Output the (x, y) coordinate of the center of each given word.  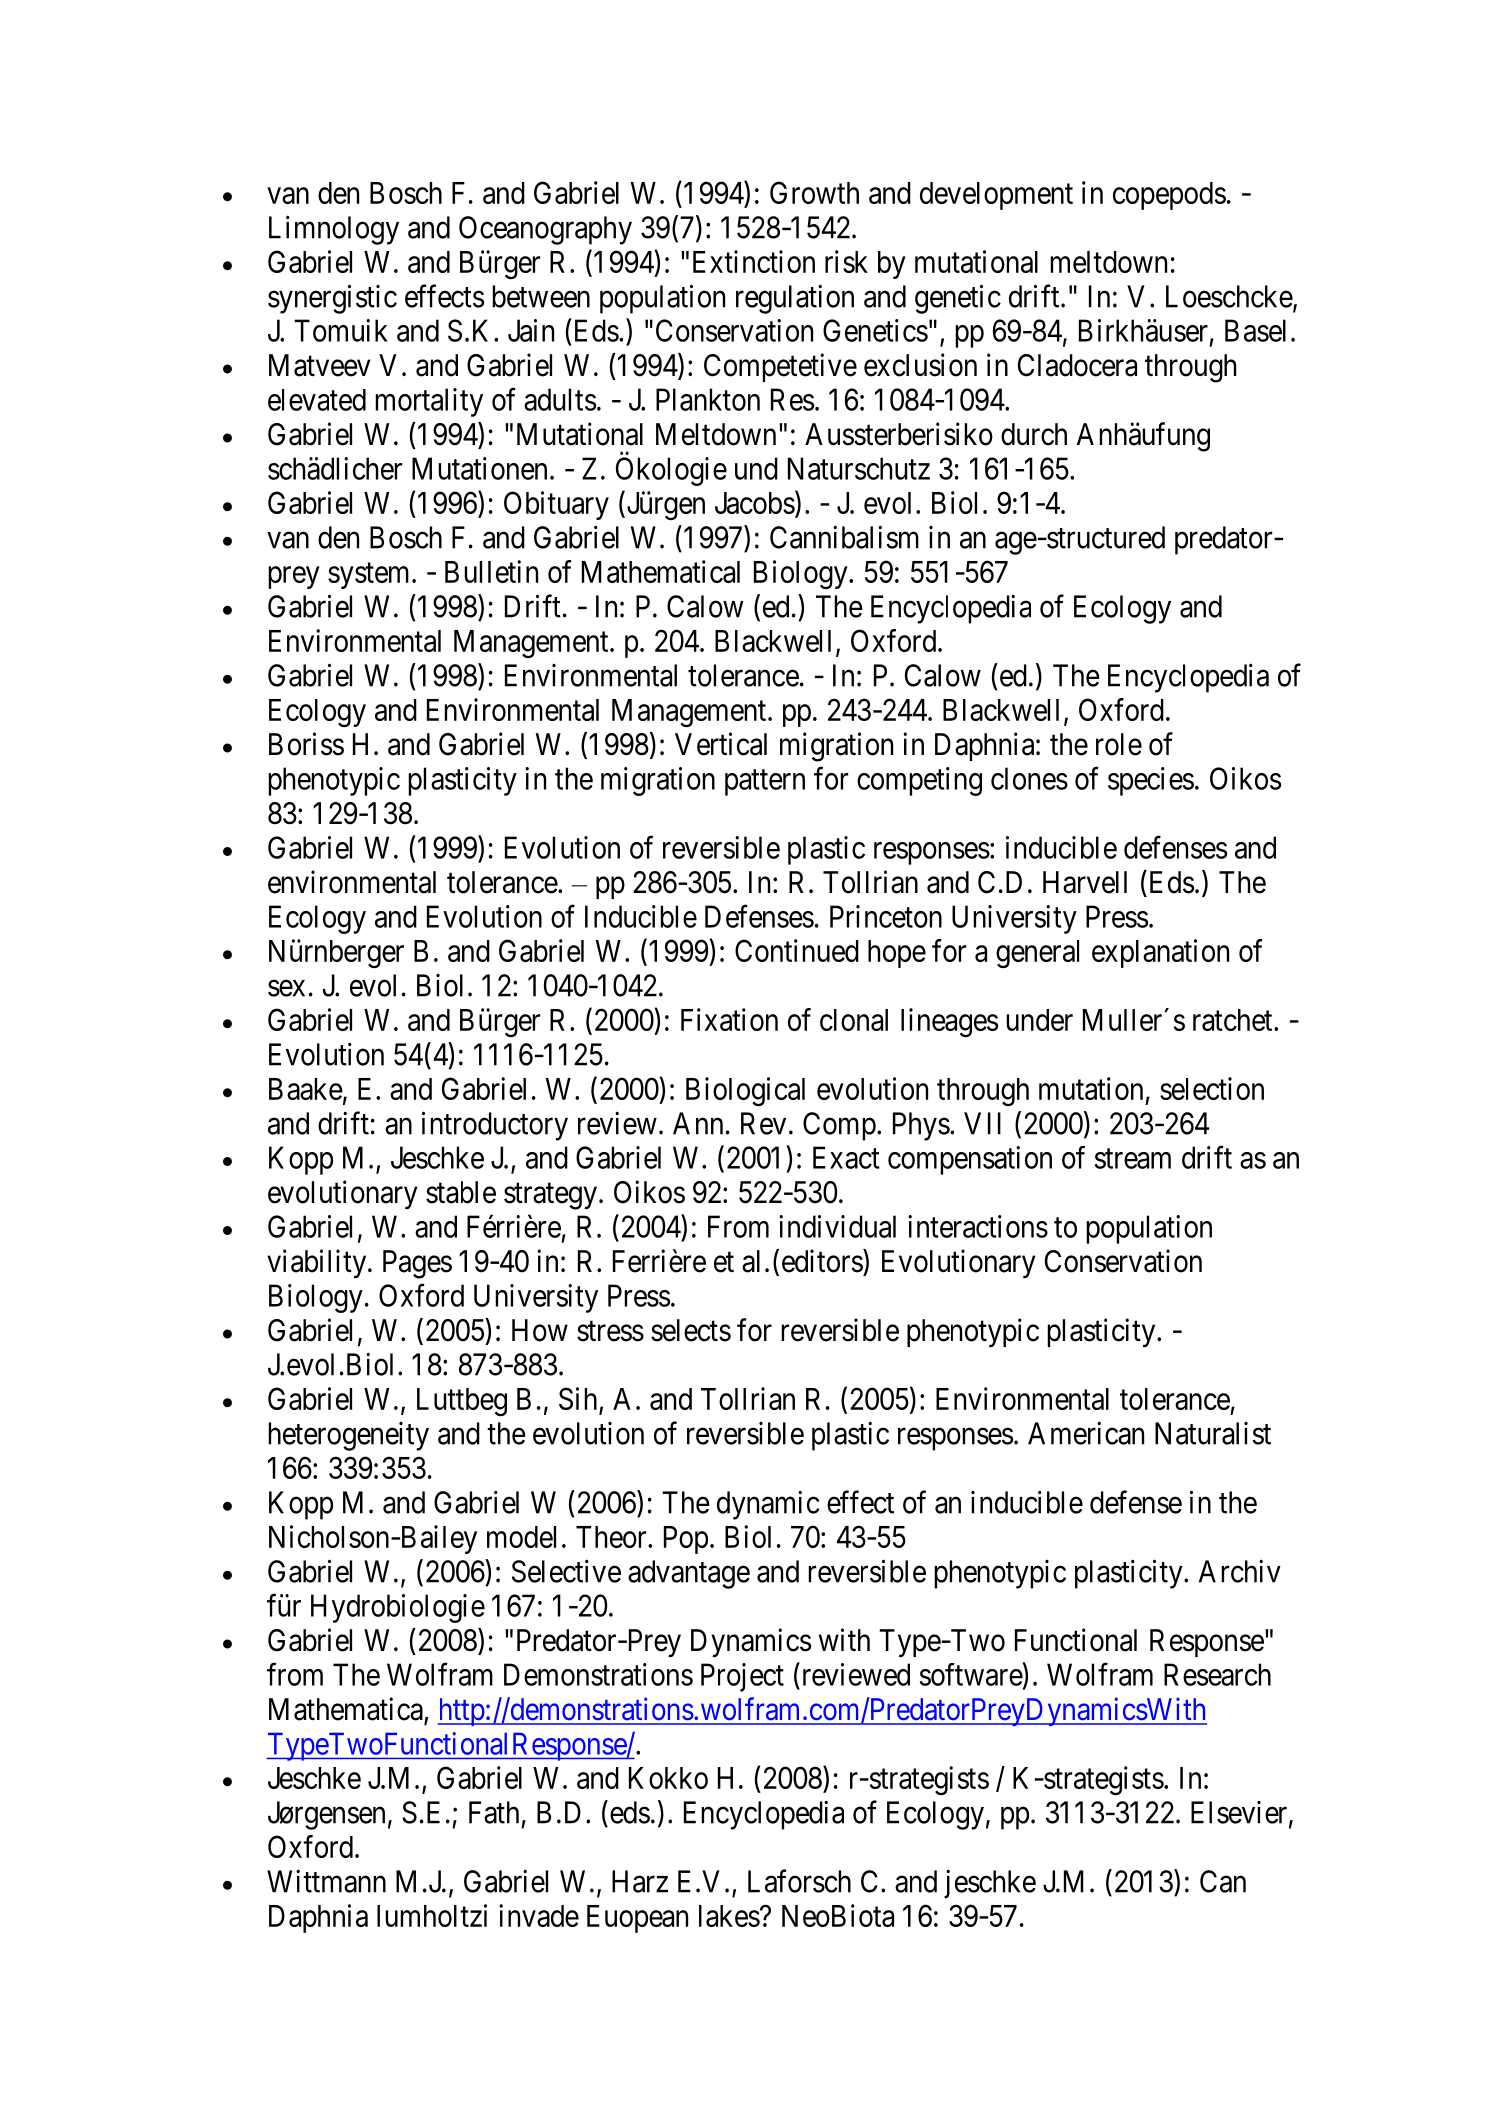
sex (286, 988)
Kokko (668, 1778)
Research (1217, 1674)
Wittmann (326, 1881)
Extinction (754, 261)
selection (1212, 1088)
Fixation (729, 1019)
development (996, 196)
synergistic (332, 299)
